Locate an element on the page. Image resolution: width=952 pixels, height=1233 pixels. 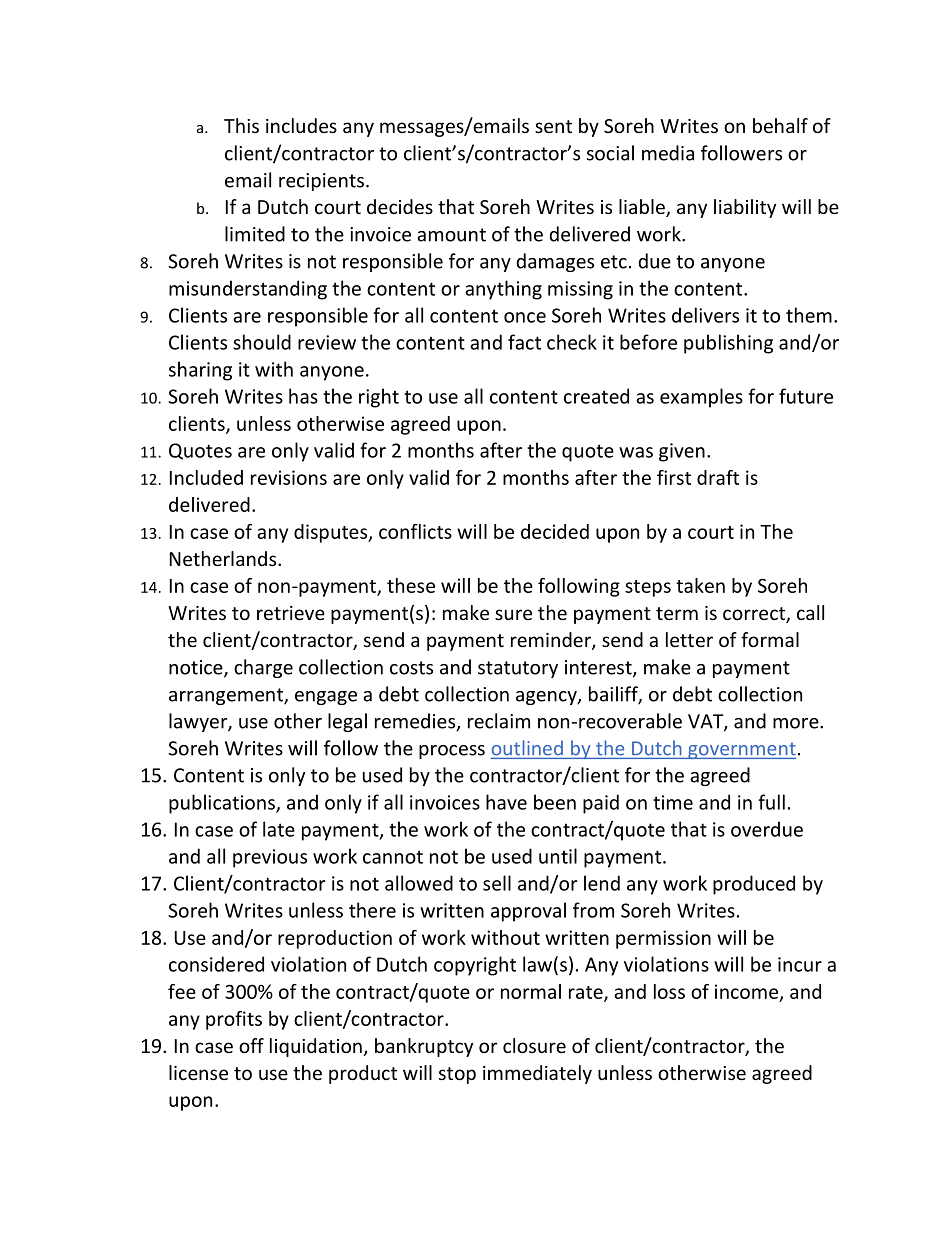
revisions is located at coordinates (289, 477).
